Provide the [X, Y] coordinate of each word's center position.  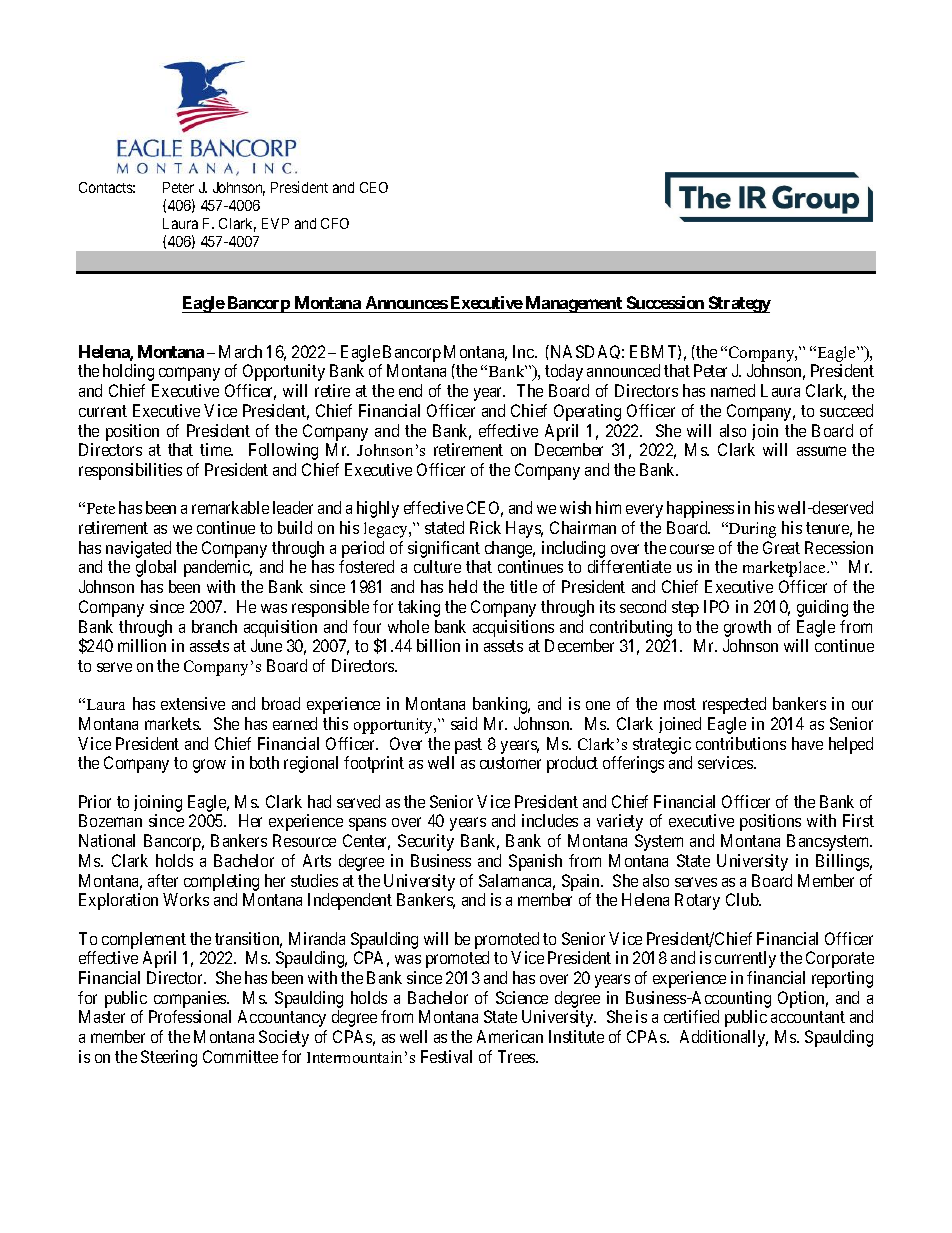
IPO [716, 606]
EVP [275, 223]
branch [214, 626]
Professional [190, 1016]
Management [574, 304]
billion [438, 645]
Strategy [738, 304]
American [510, 1036]
